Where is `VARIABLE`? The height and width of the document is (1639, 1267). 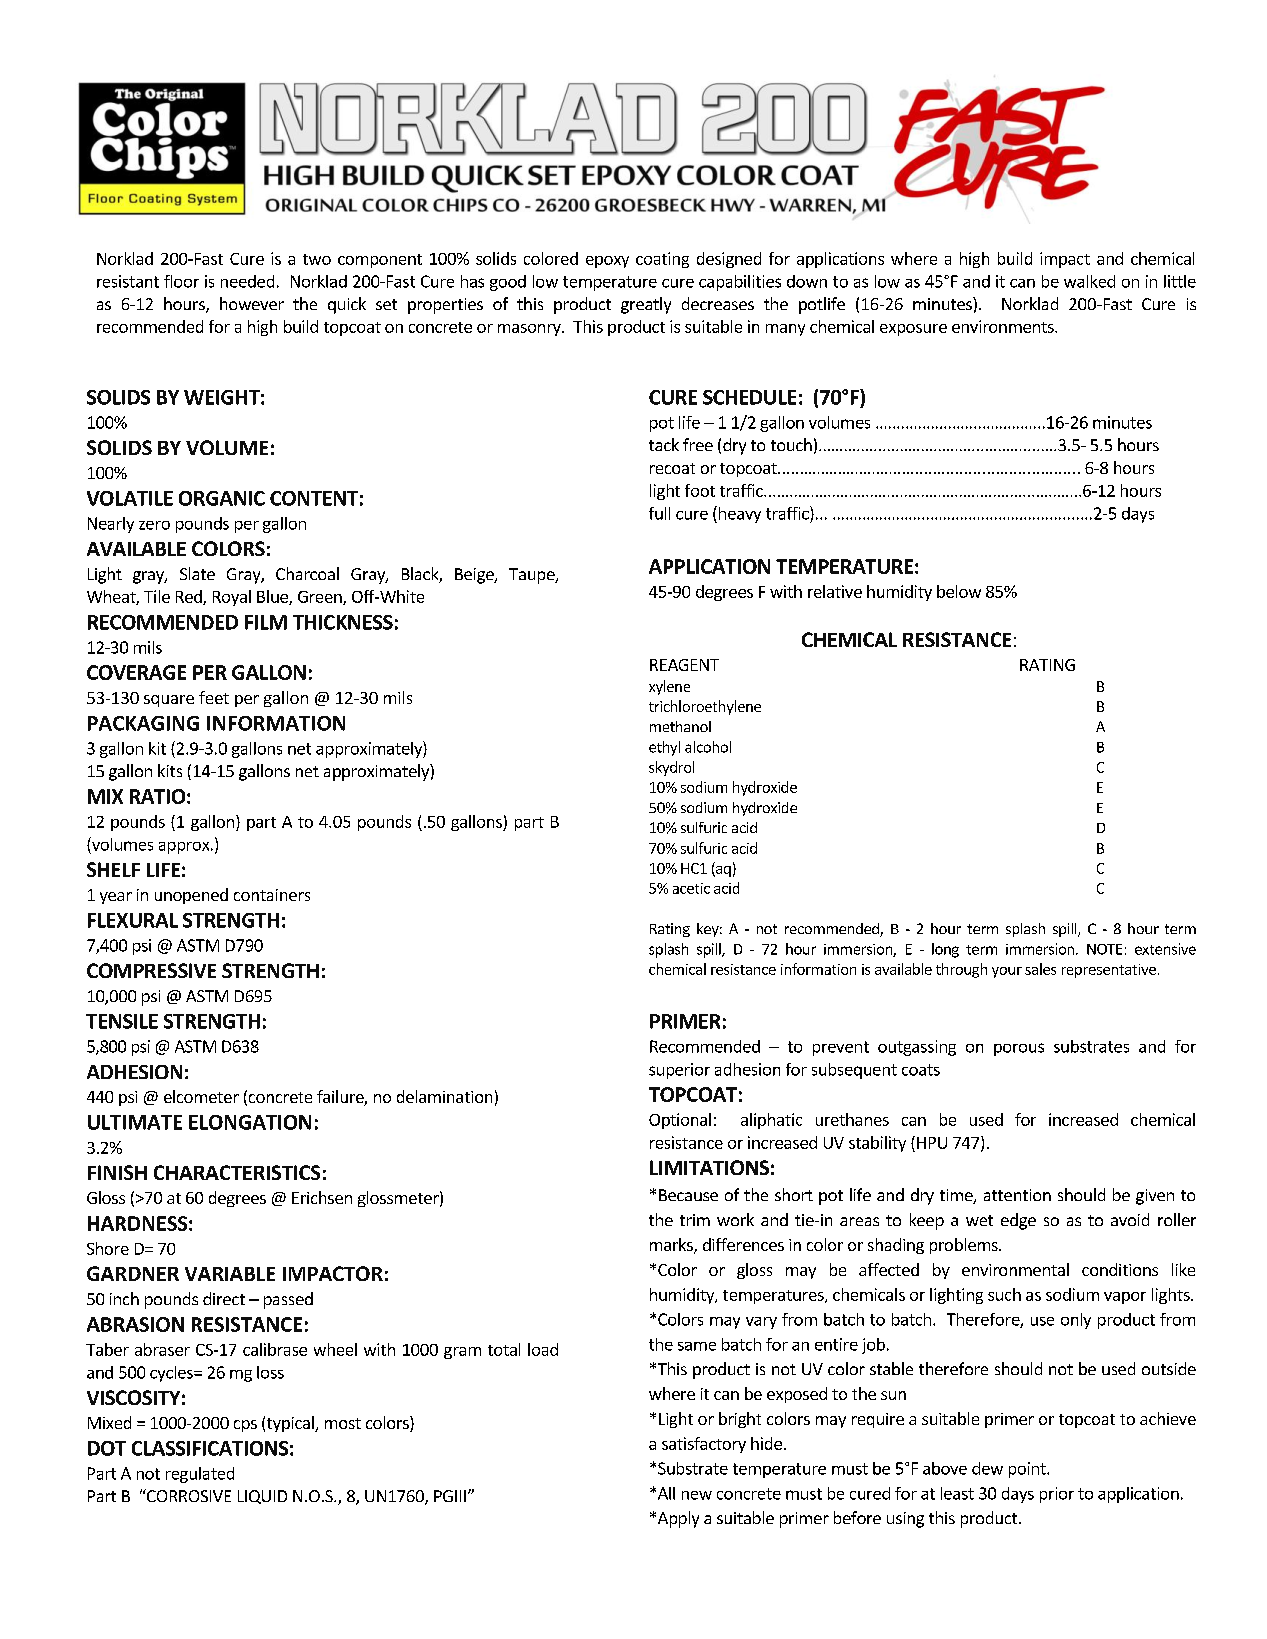
VARIABLE is located at coordinates (230, 1274).
